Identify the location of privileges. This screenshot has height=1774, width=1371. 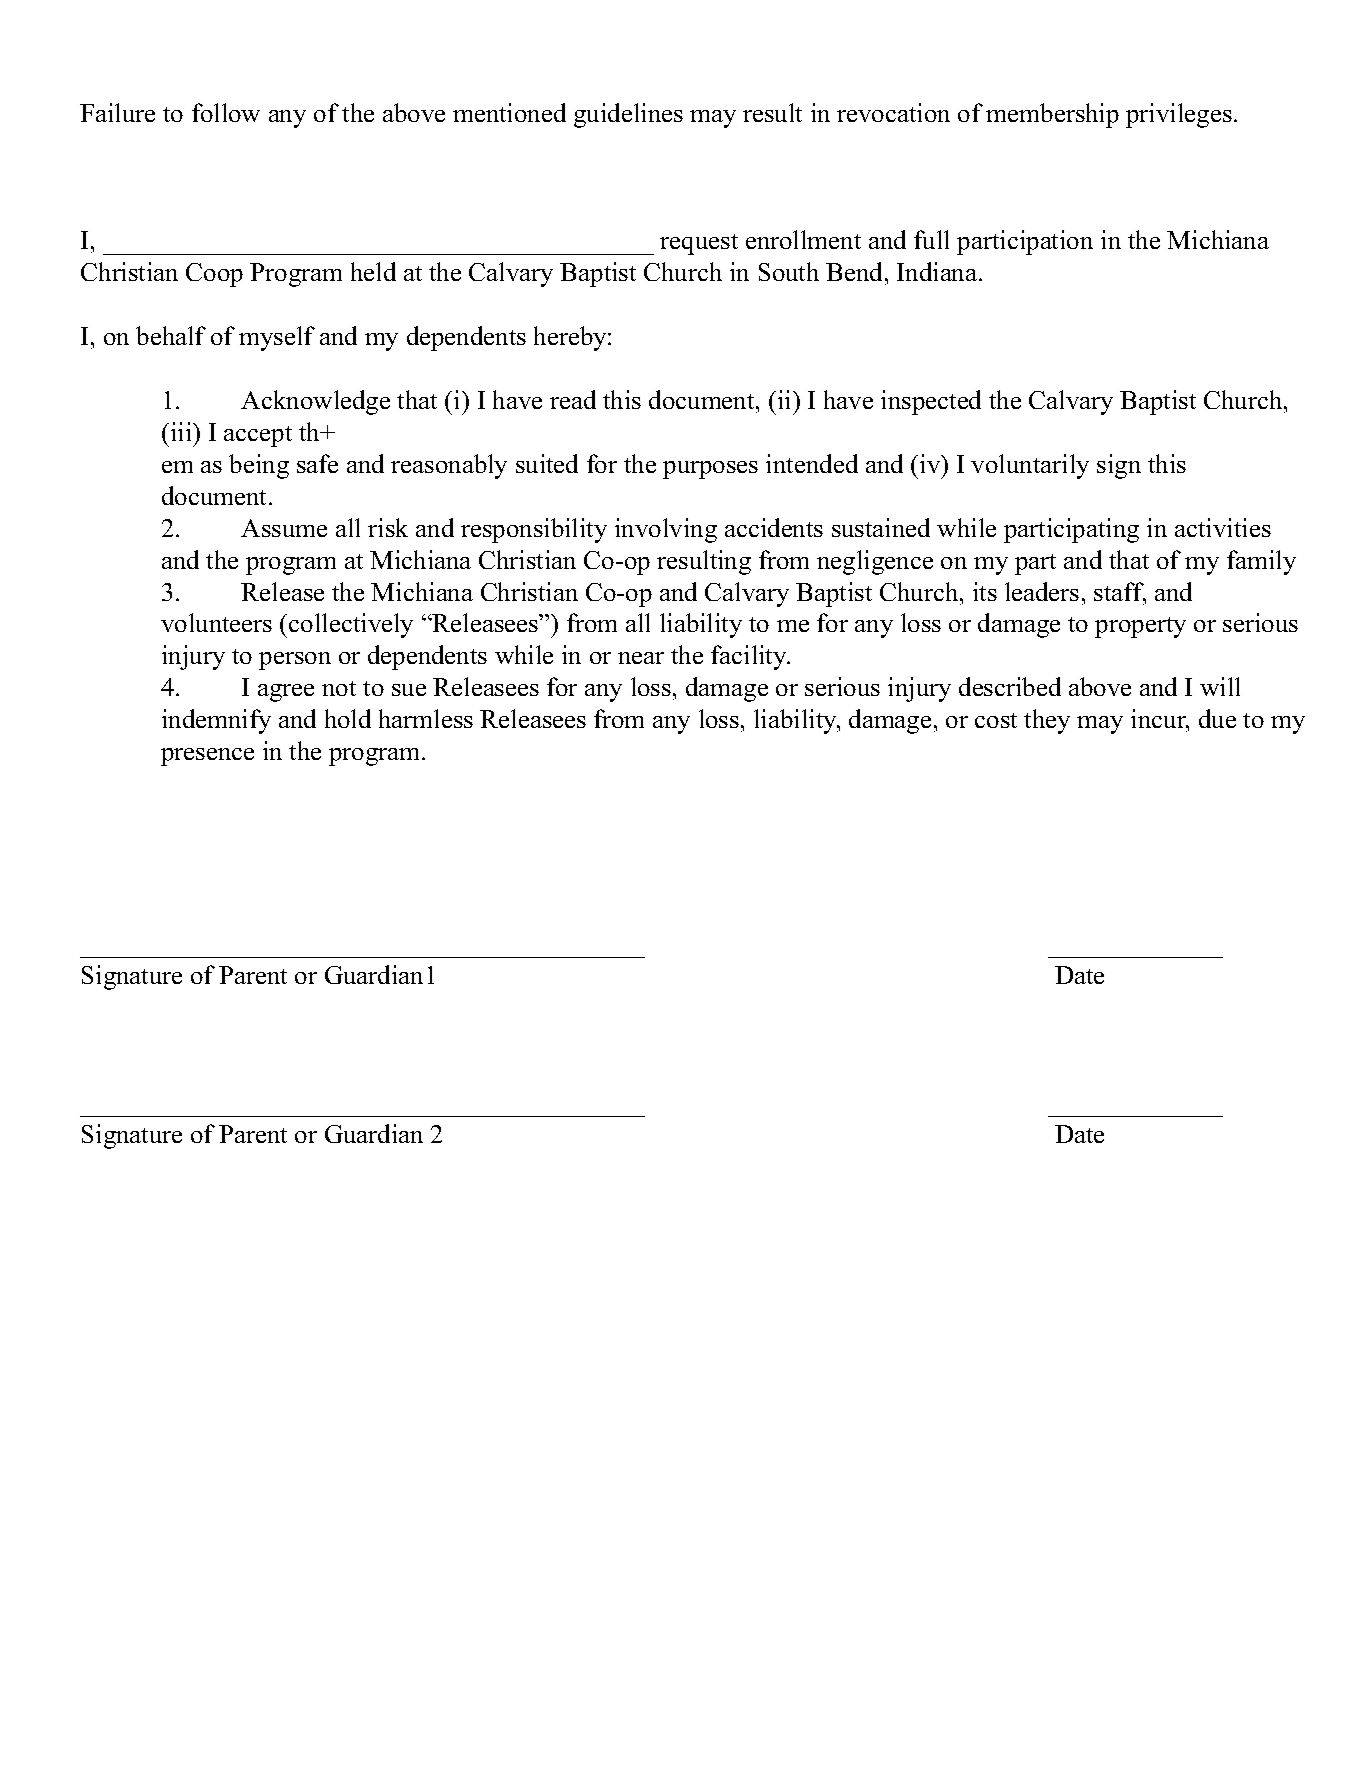
(1179, 115).
